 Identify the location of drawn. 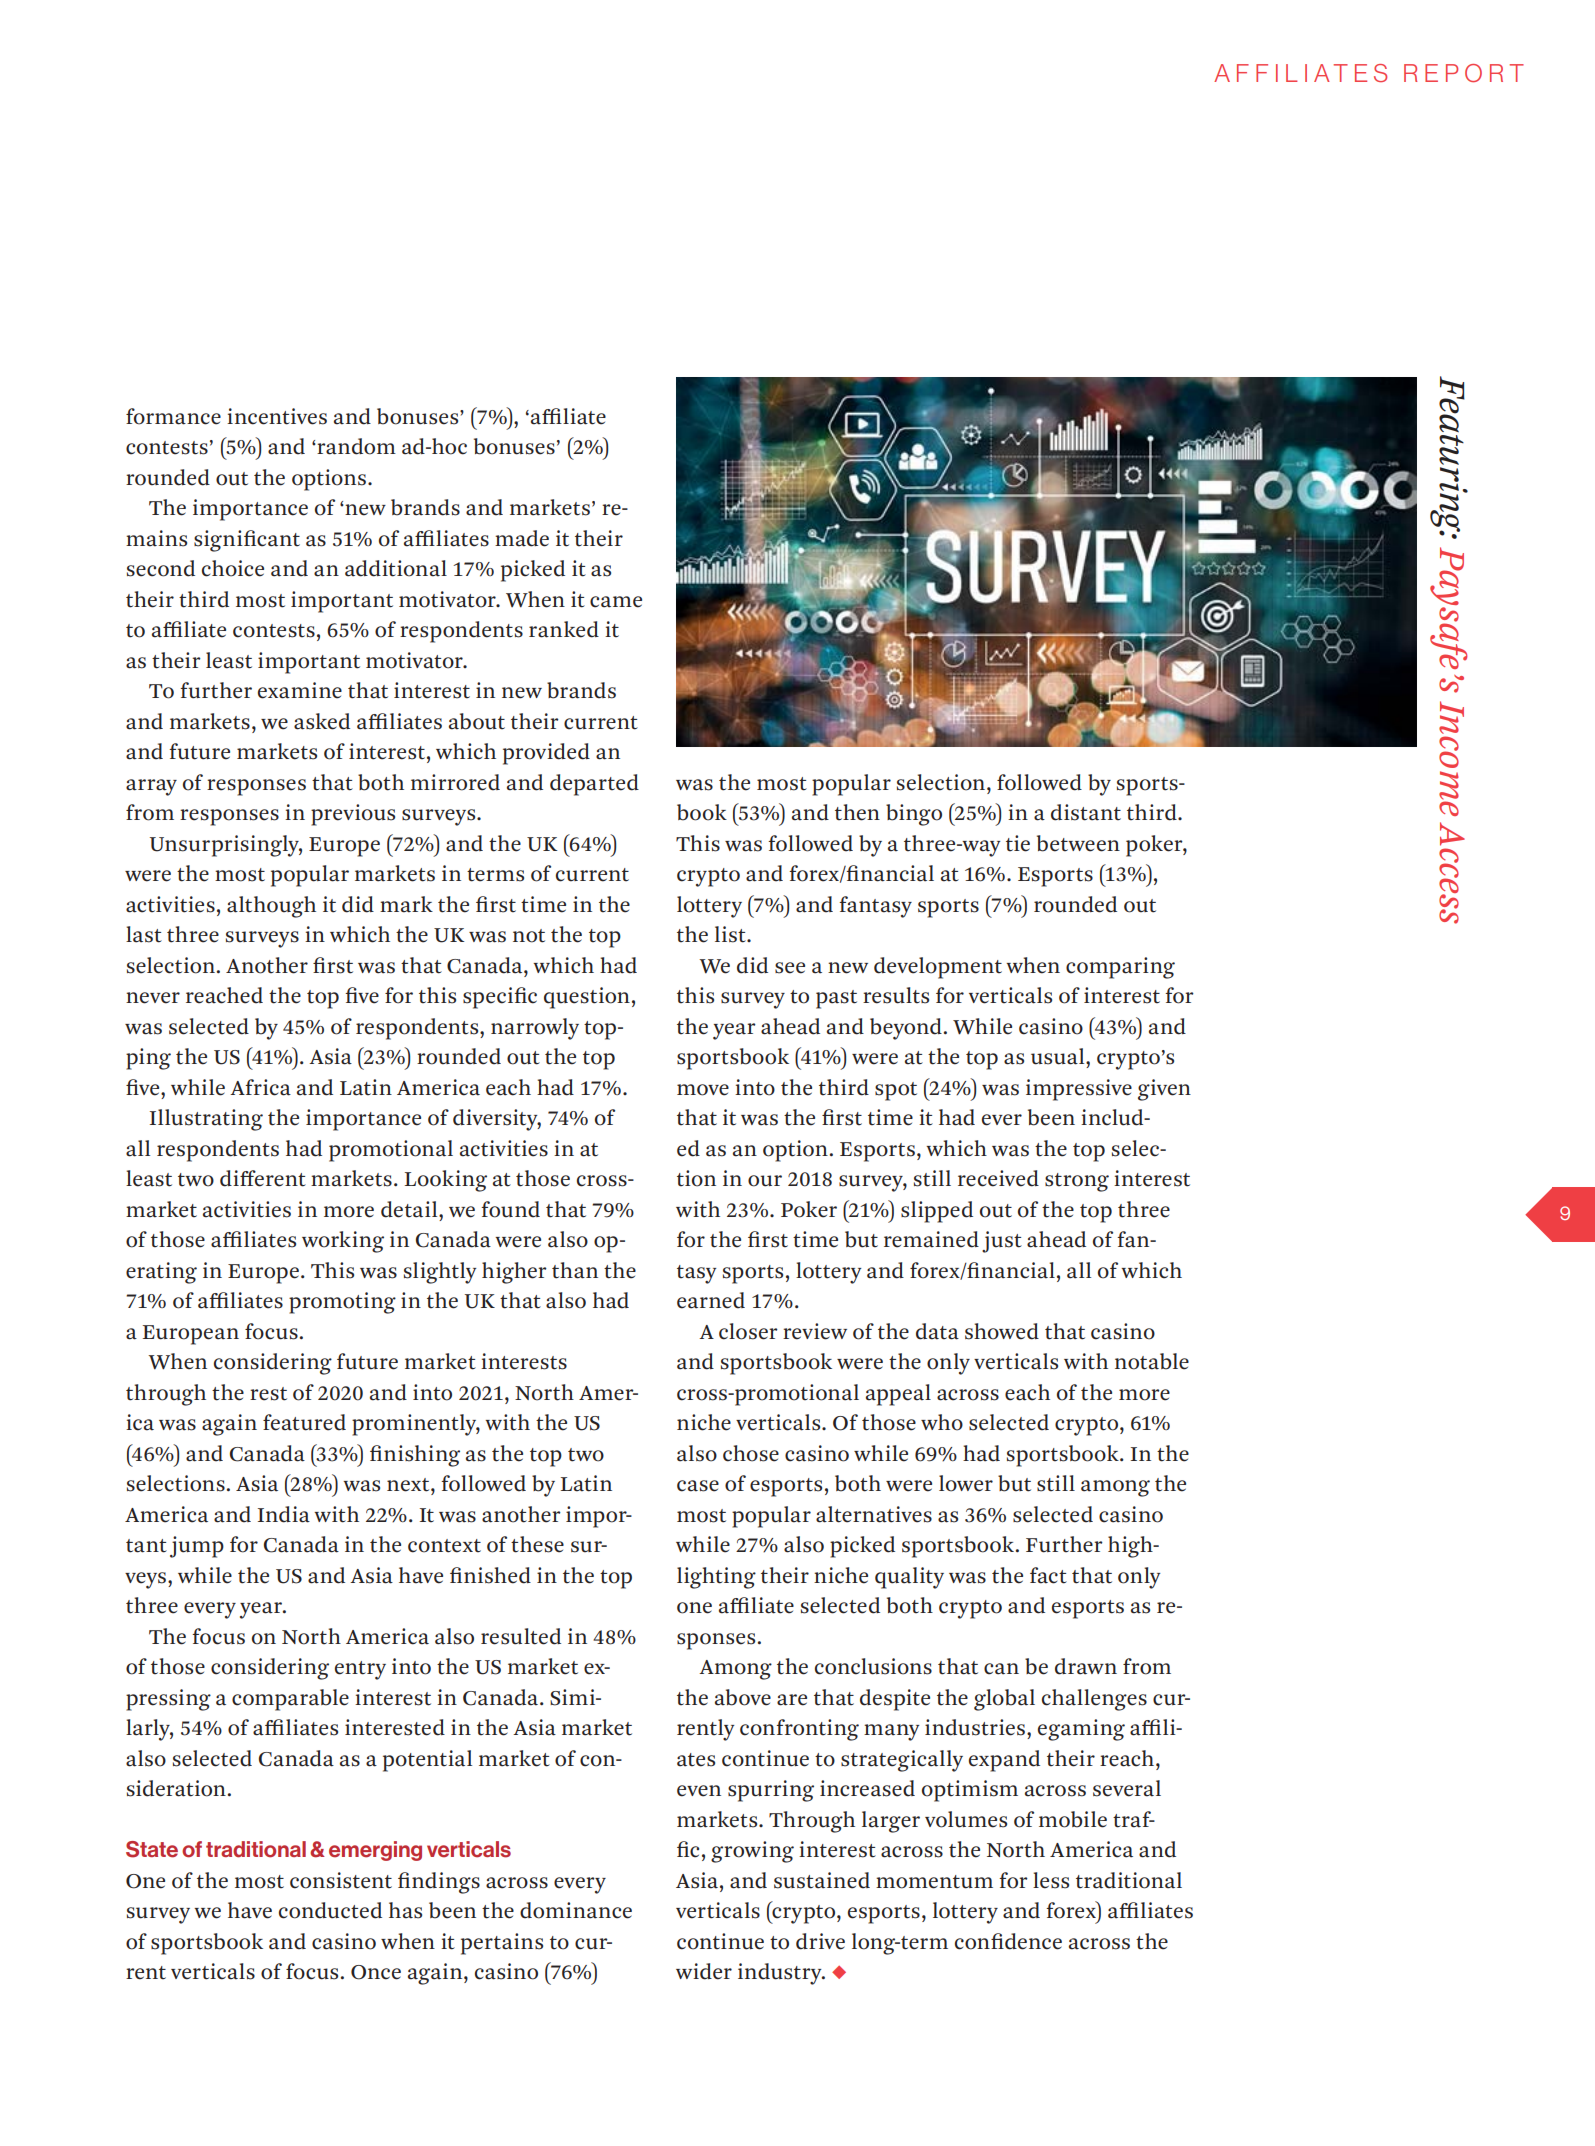
(1086, 1666).
